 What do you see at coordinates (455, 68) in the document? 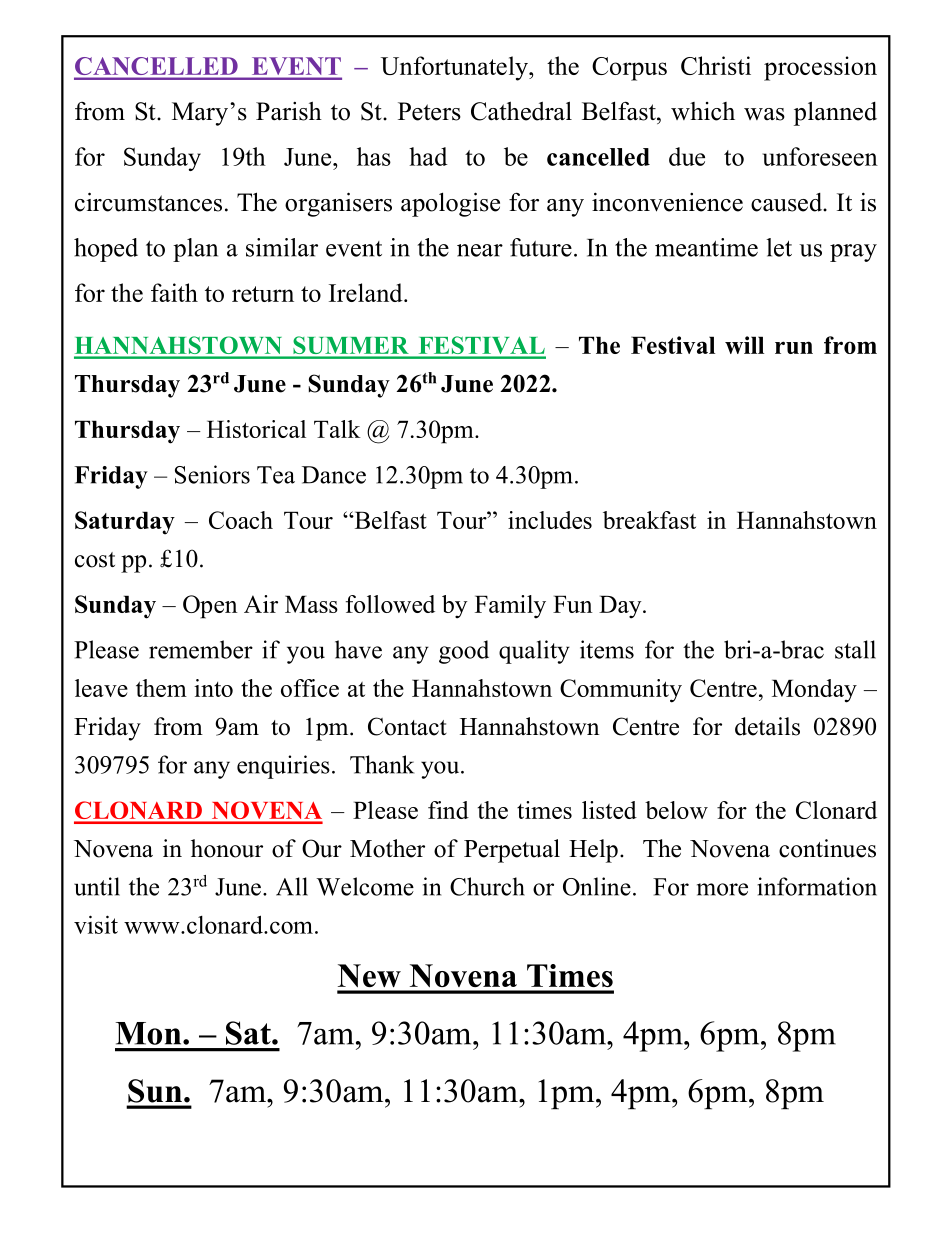
I see `Unfortunately` at bounding box center [455, 68].
